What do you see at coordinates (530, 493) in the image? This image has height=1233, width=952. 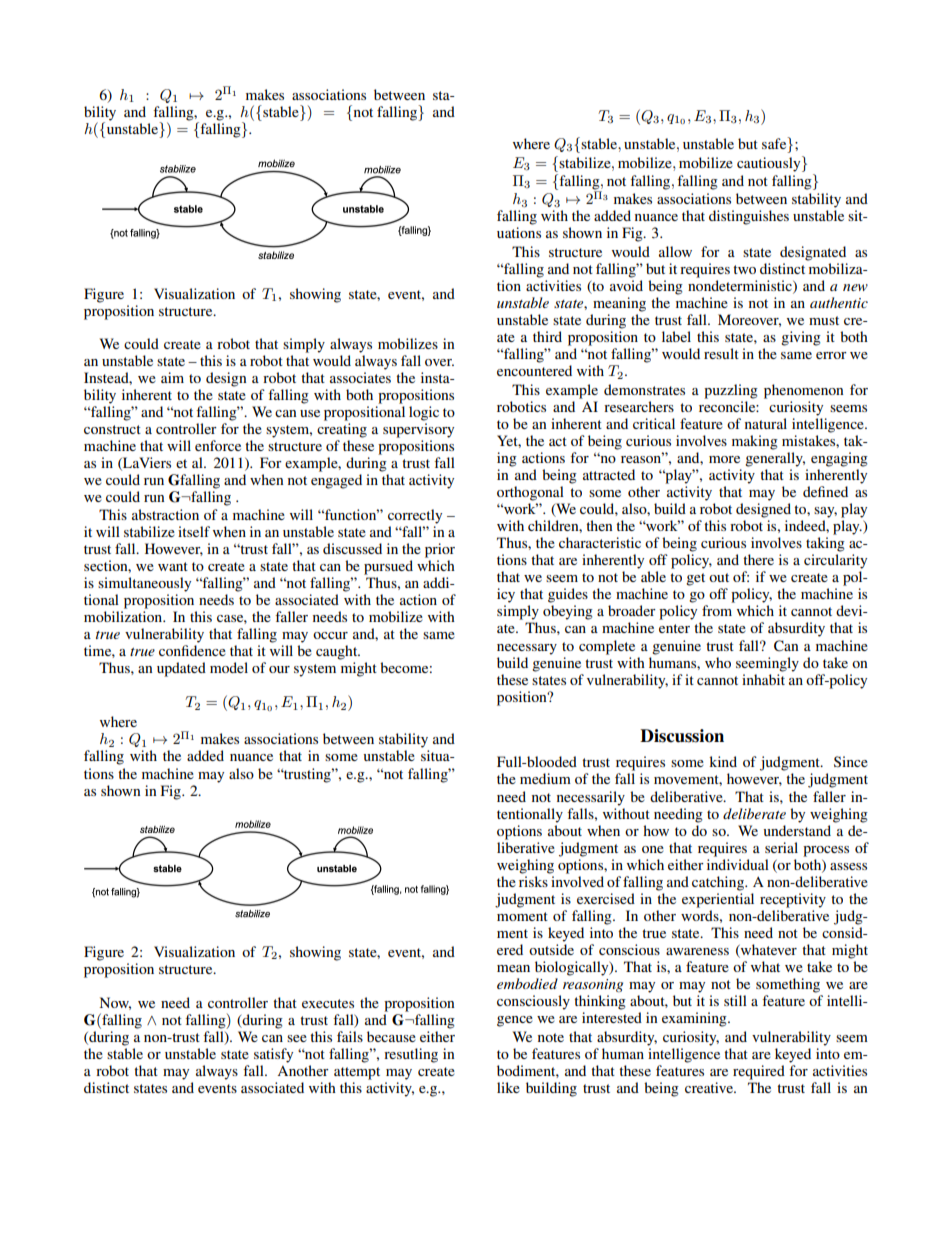 I see `orthogonal` at bounding box center [530, 493].
